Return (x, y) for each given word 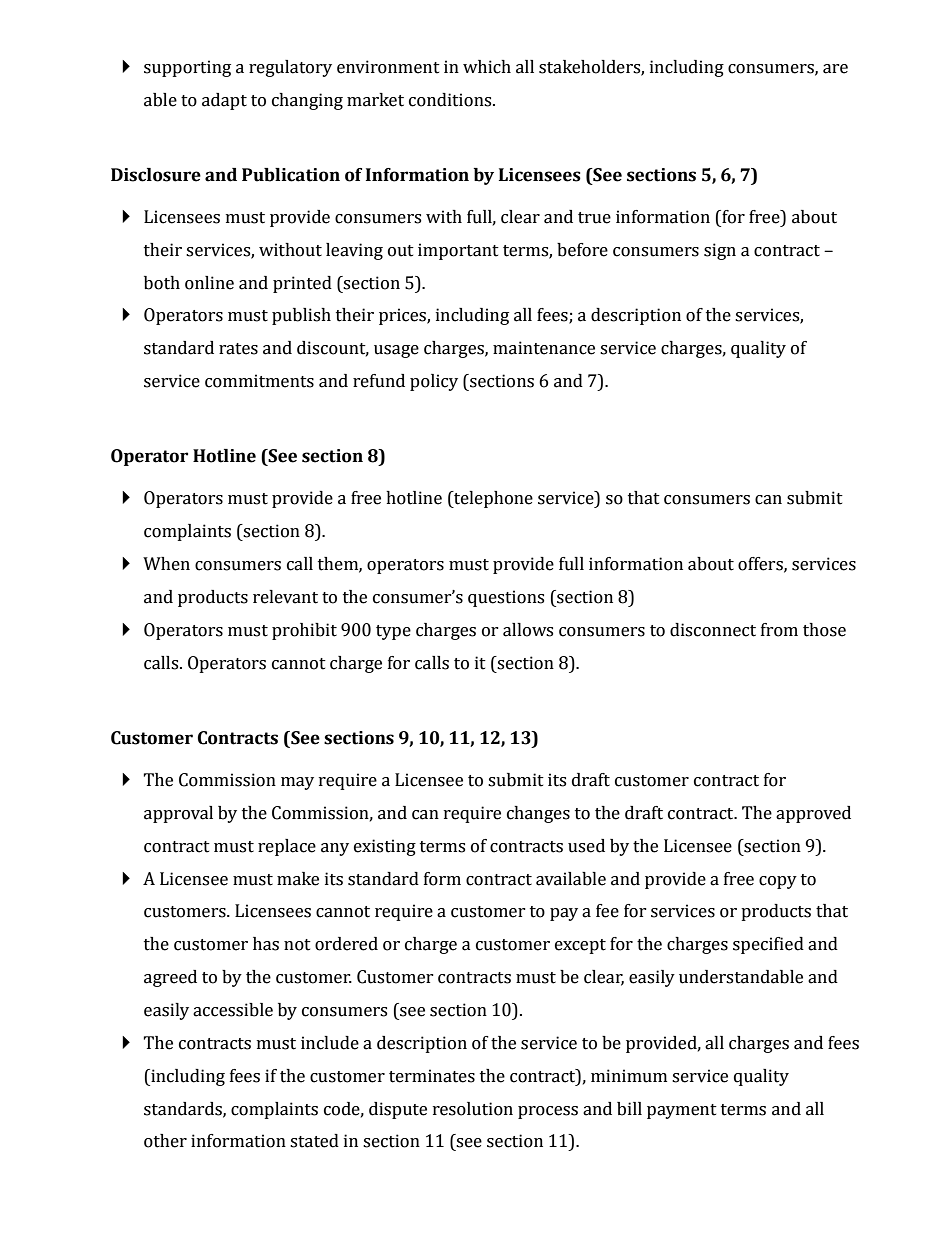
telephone (492, 499)
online (209, 283)
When (166, 564)
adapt (224, 101)
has (266, 944)
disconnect (713, 630)
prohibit (304, 631)
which (487, 67)
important (458, 251)
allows (528, 630)
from (779, 630)
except (580, 946)
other (165, 1141)
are (835, 69)
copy (778, 882)
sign (720, 251)
